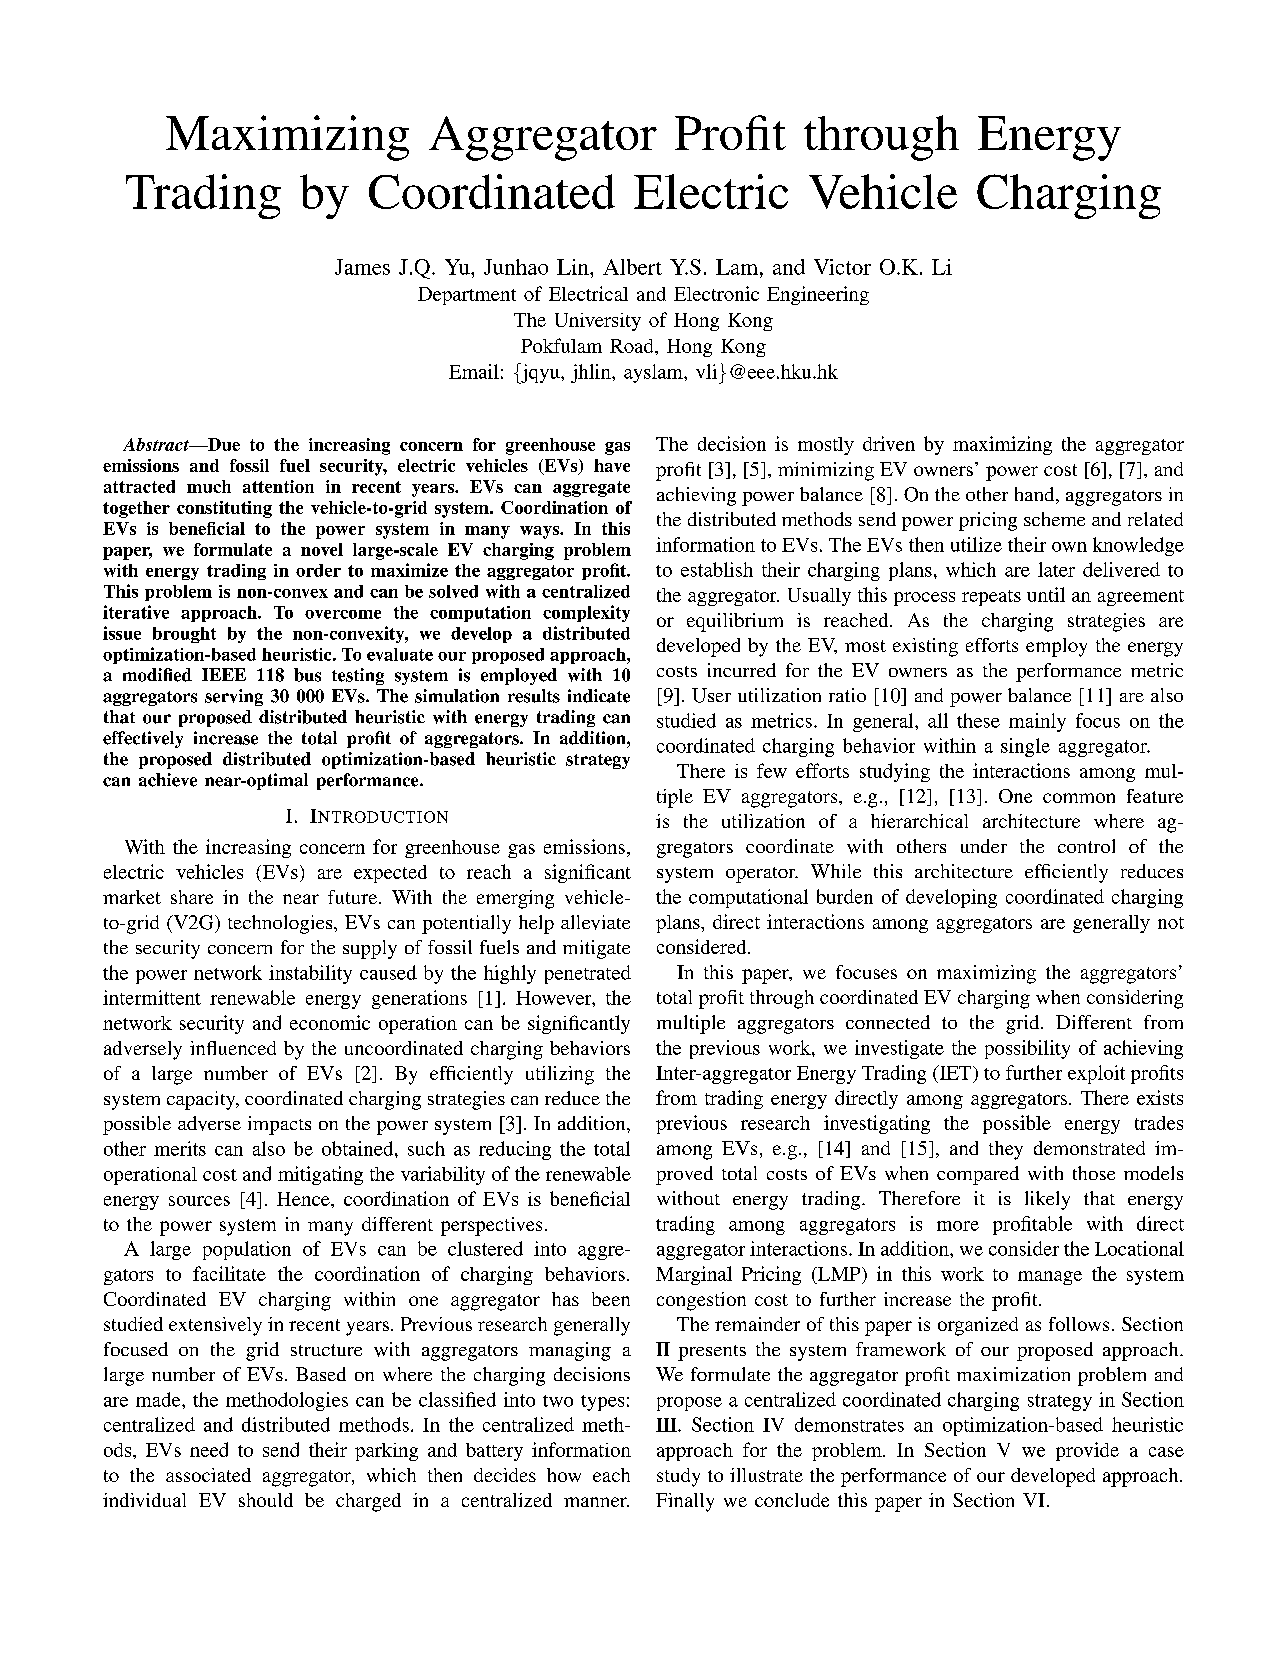  Describe the element at coordinates (1047, 1200) in the image. I see `likely` at that location.
